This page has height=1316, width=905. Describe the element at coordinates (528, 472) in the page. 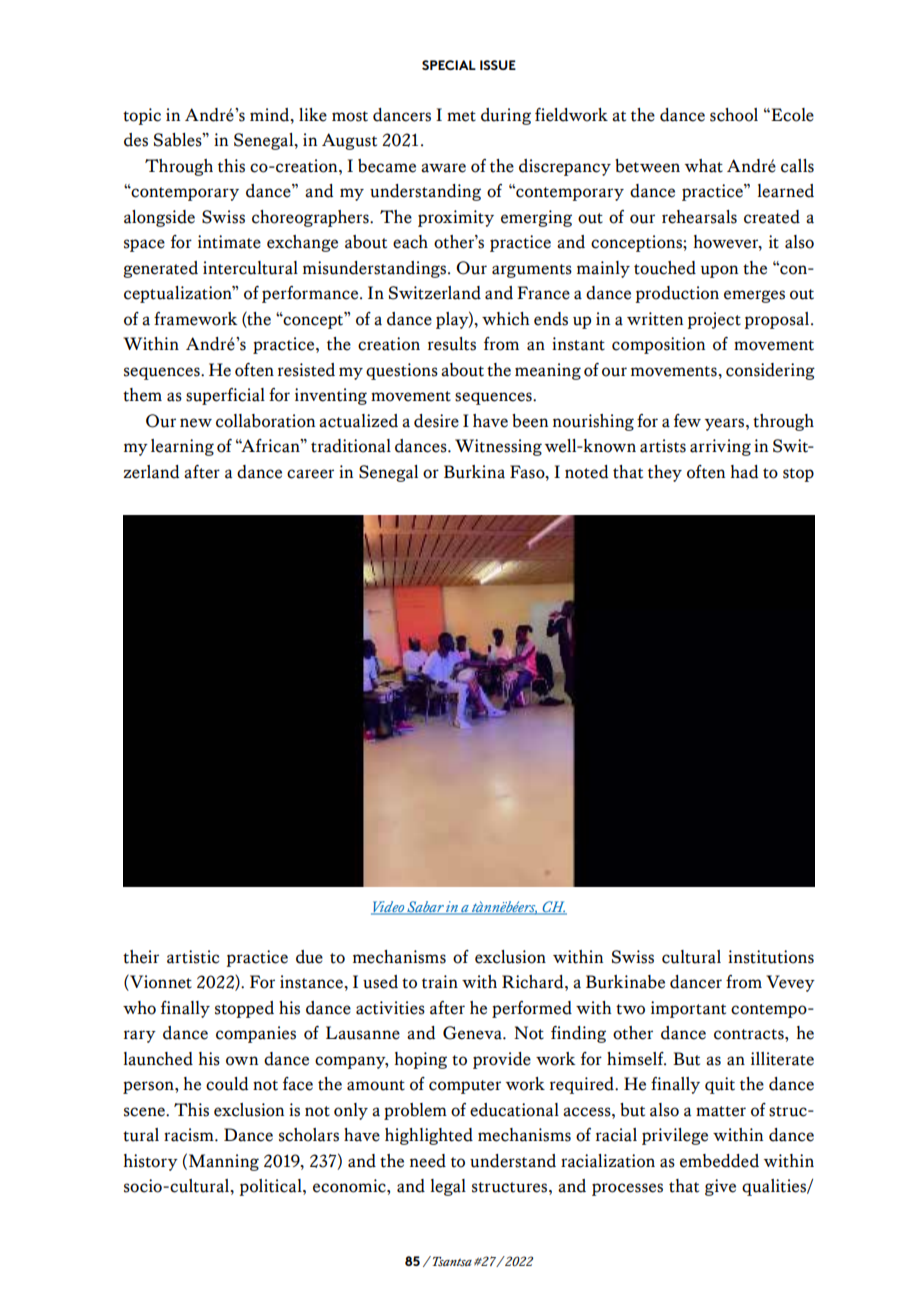

I see `Faso` at that location.
